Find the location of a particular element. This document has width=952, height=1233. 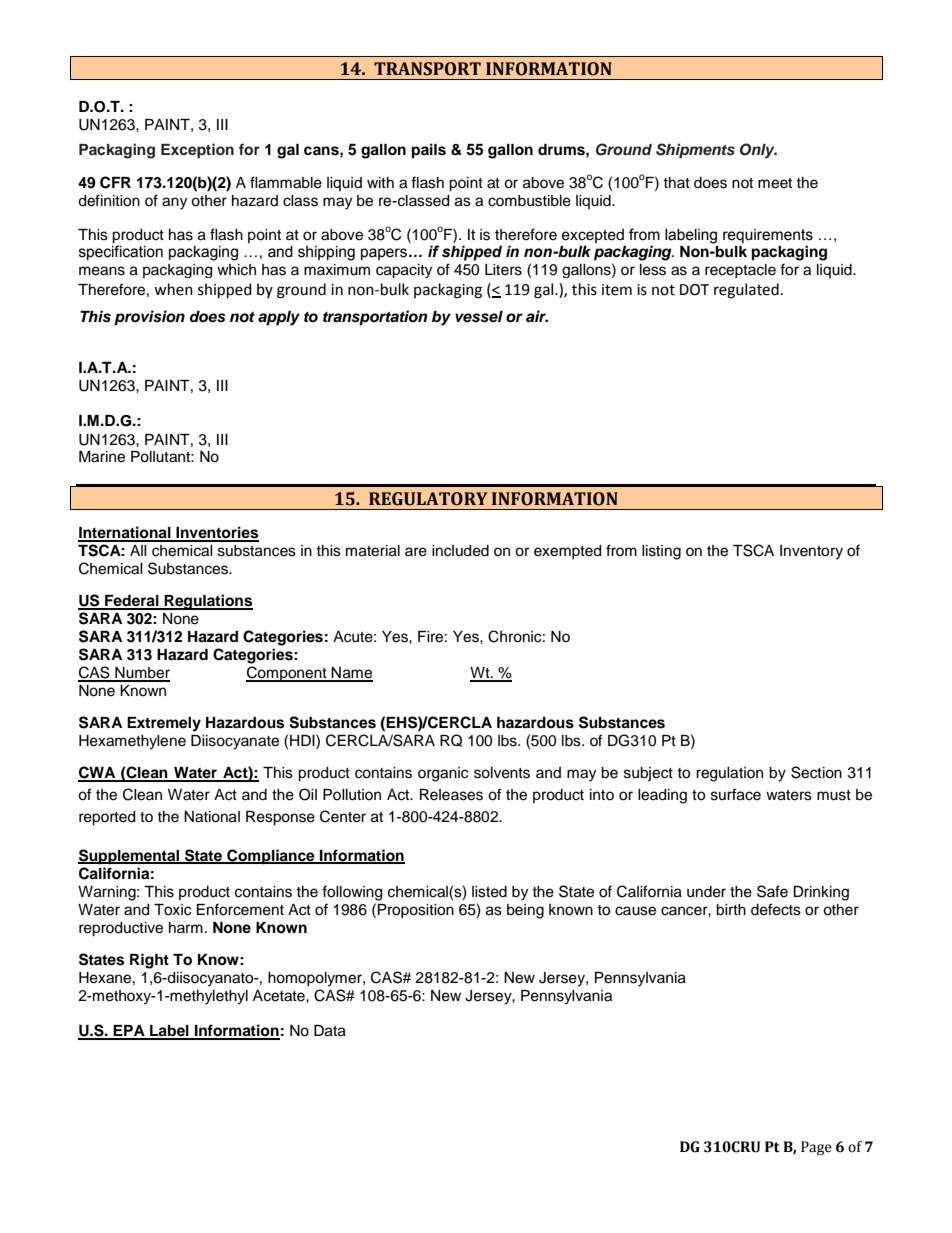

REGULATORY is located at coordinates (428, 499).
